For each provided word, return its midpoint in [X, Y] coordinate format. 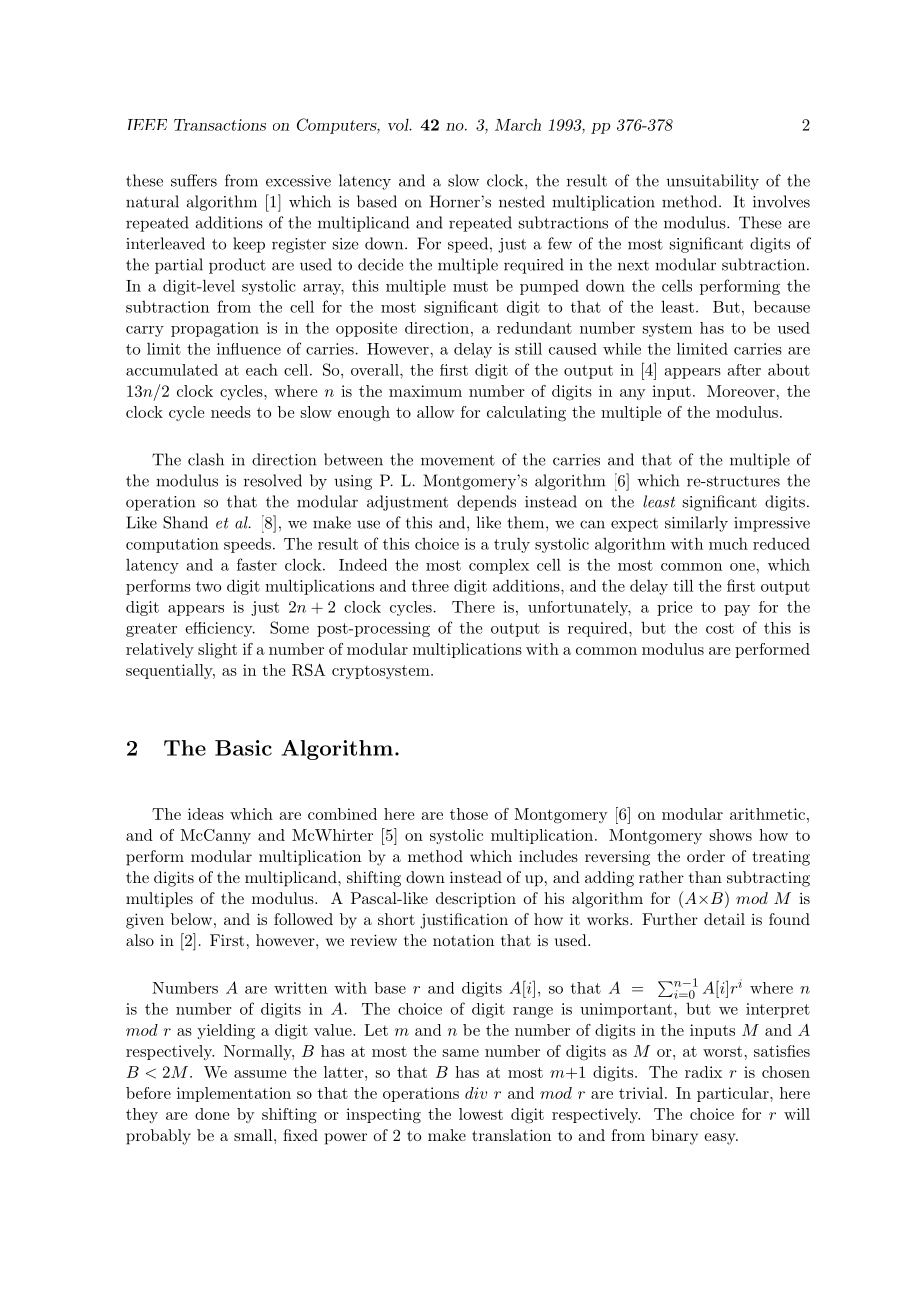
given [145, 921]
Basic [243, 748]
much [728, 544]
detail [724, 919]
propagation [215, 329]
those [469, 814]
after [744, 370]
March [518, 124]
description [476, 900]
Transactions [220, 125]
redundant [534, 328]
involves [781, 201]
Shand [185, 522]
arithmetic [767, 814]
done [212, 1114]
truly [512, 545]
